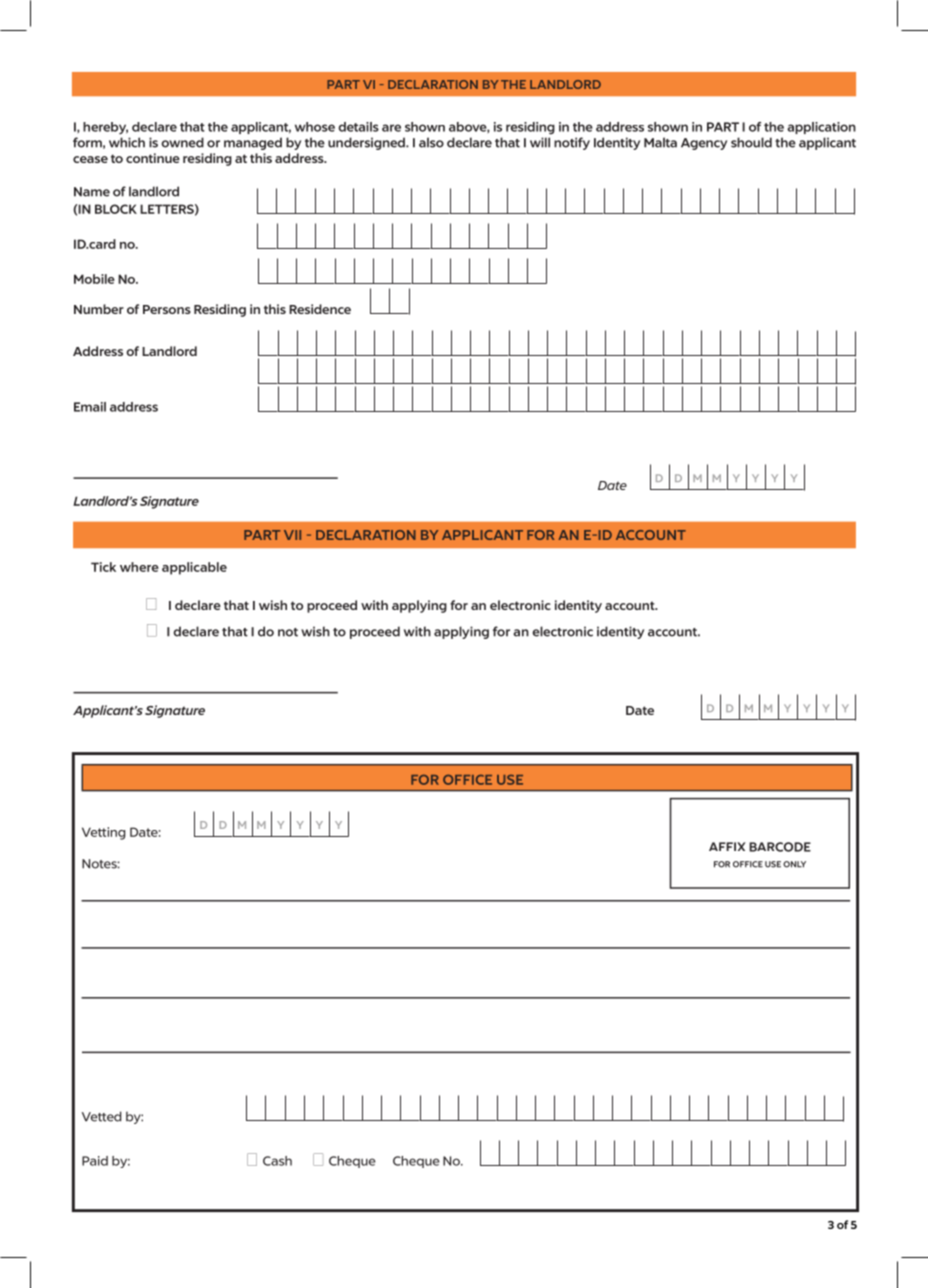  What do you see at coordinates (431, 142) in the image?
I see `also` at bounding box center [431, 142].
